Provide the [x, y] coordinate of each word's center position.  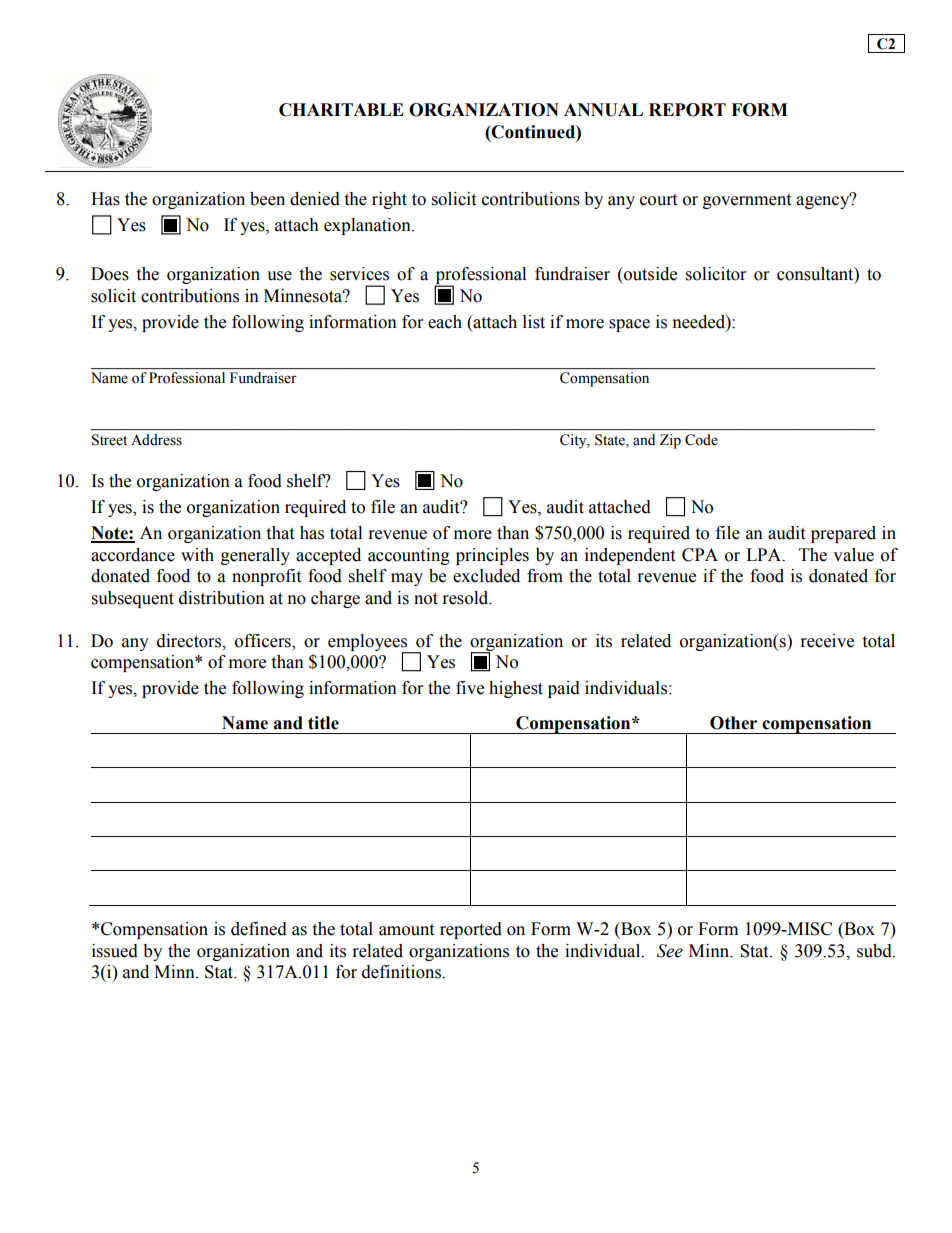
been [267, 199]
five [470, 688]
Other [733, 723]
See [670, 951]
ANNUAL [603, 110]
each [445, 322]
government [747, 201]
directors [190, 641]
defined [259, 929]
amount [406, 930]
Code [701, 440]
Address [156, 439]
